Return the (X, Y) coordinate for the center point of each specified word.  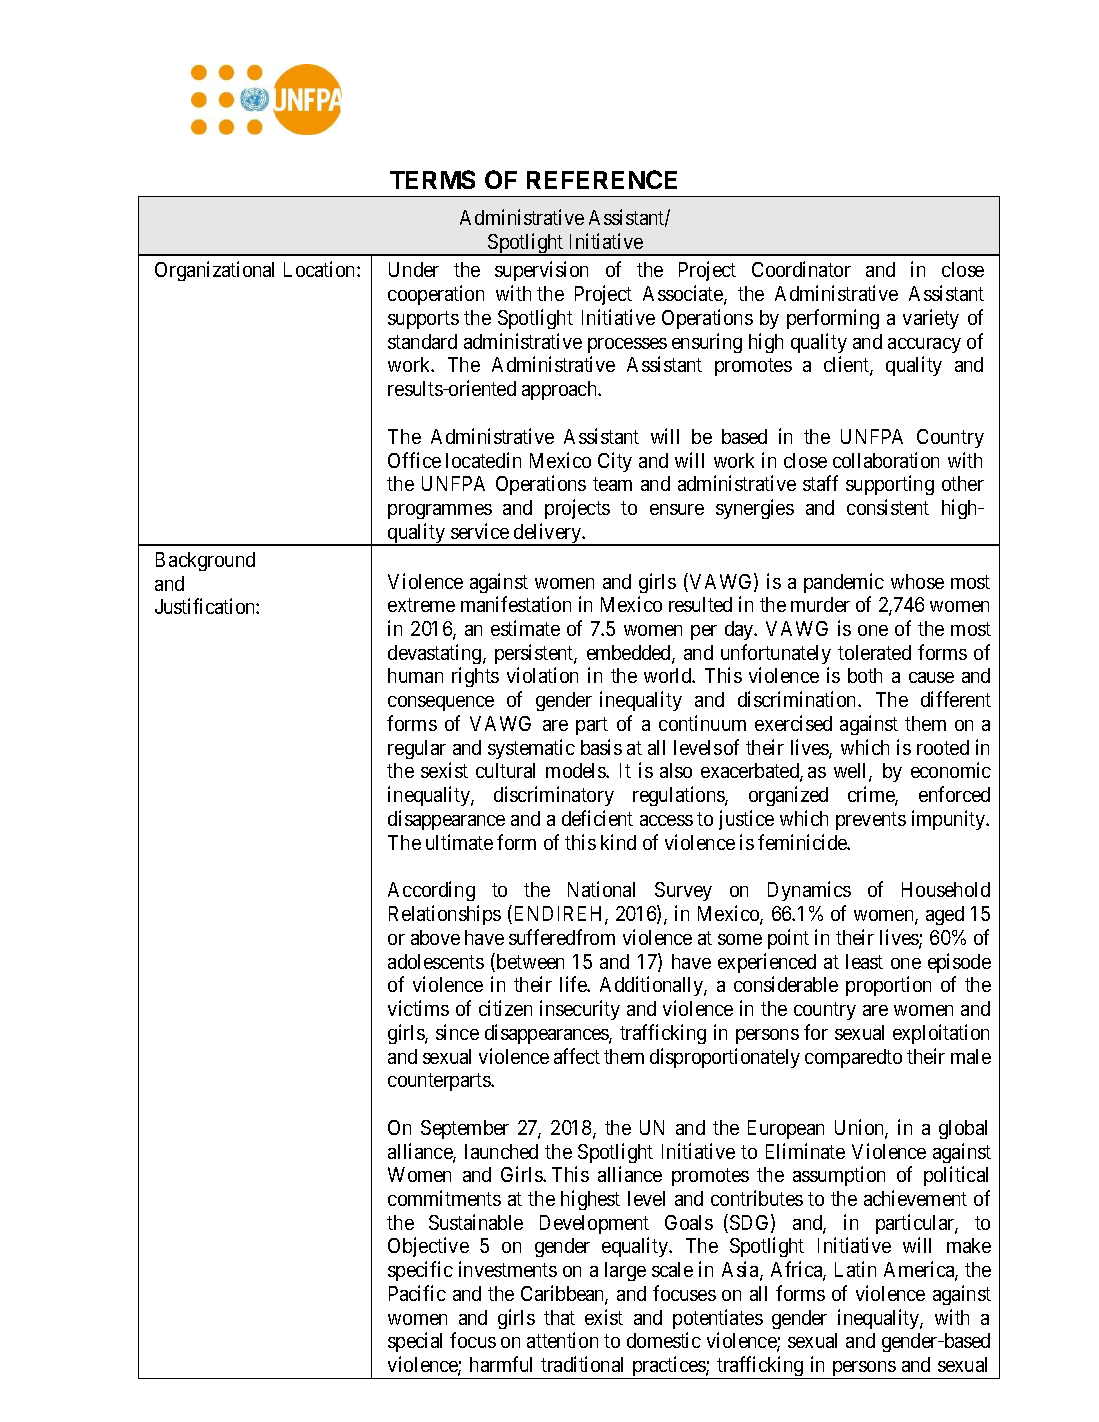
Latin (855, 1269)
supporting (890, 485)
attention (562, 1340)
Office (414, 460)
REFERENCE (602, 179)
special (415, 1342)
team (612, 484)
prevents (871, 821)
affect (577, 1056)
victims (418, 1008)
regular (417, 749)
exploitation (941, 1034)
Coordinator (801, 269)
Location (321, 269)
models (576, 770)
